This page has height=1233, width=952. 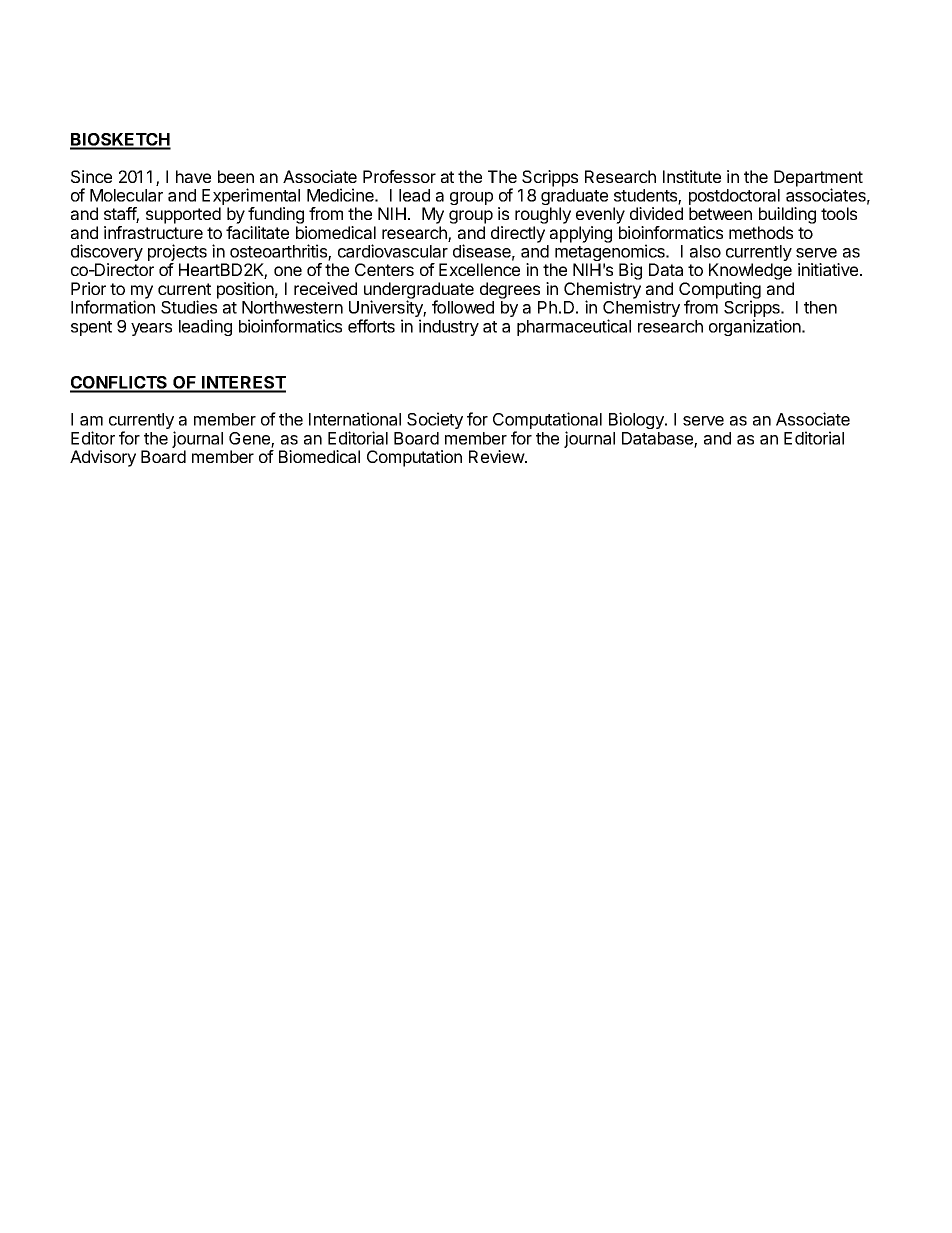 I want to click on Gene, so click(x=250, y=439).
